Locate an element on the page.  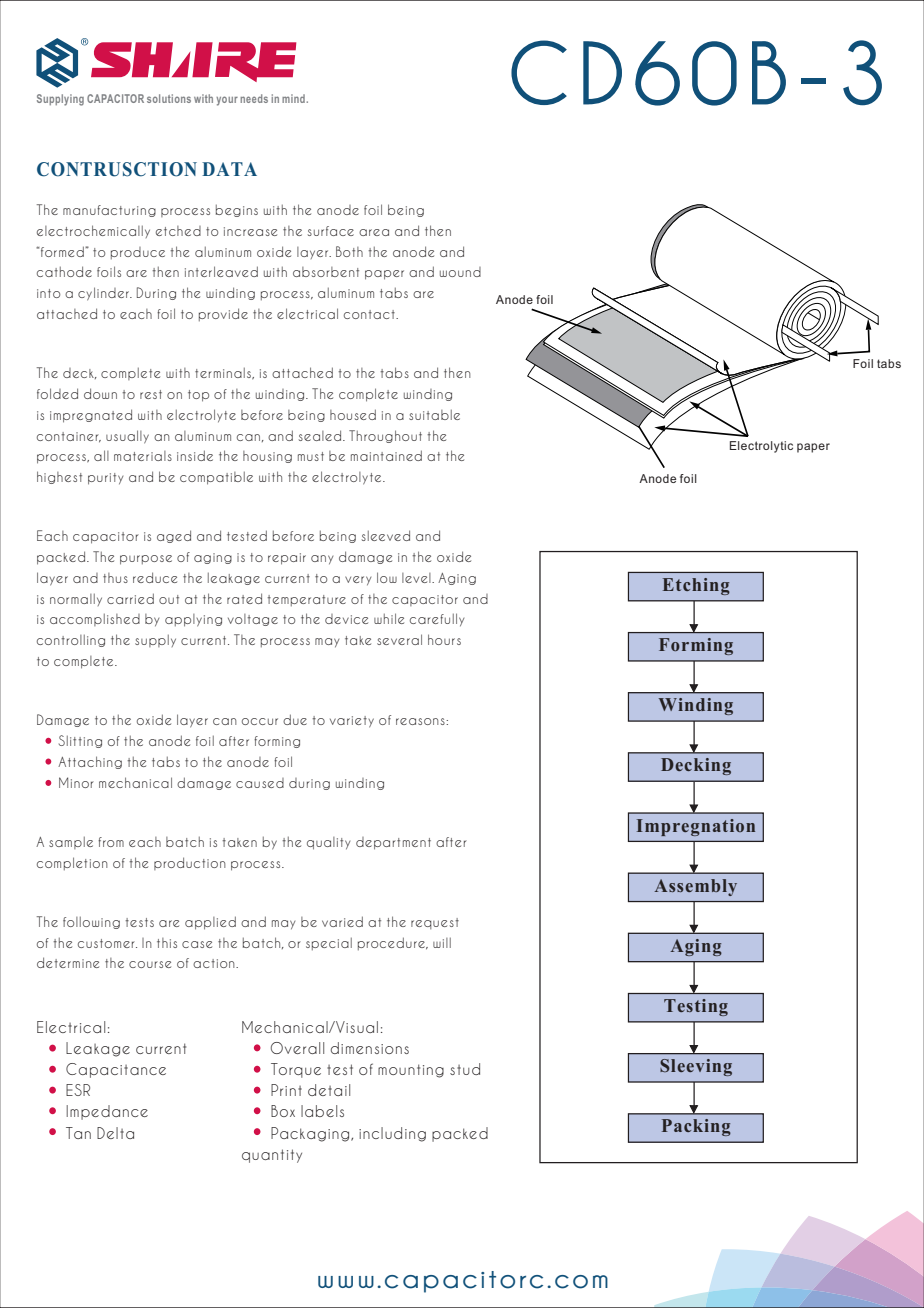
materials is located at coordinates (143, 456).
